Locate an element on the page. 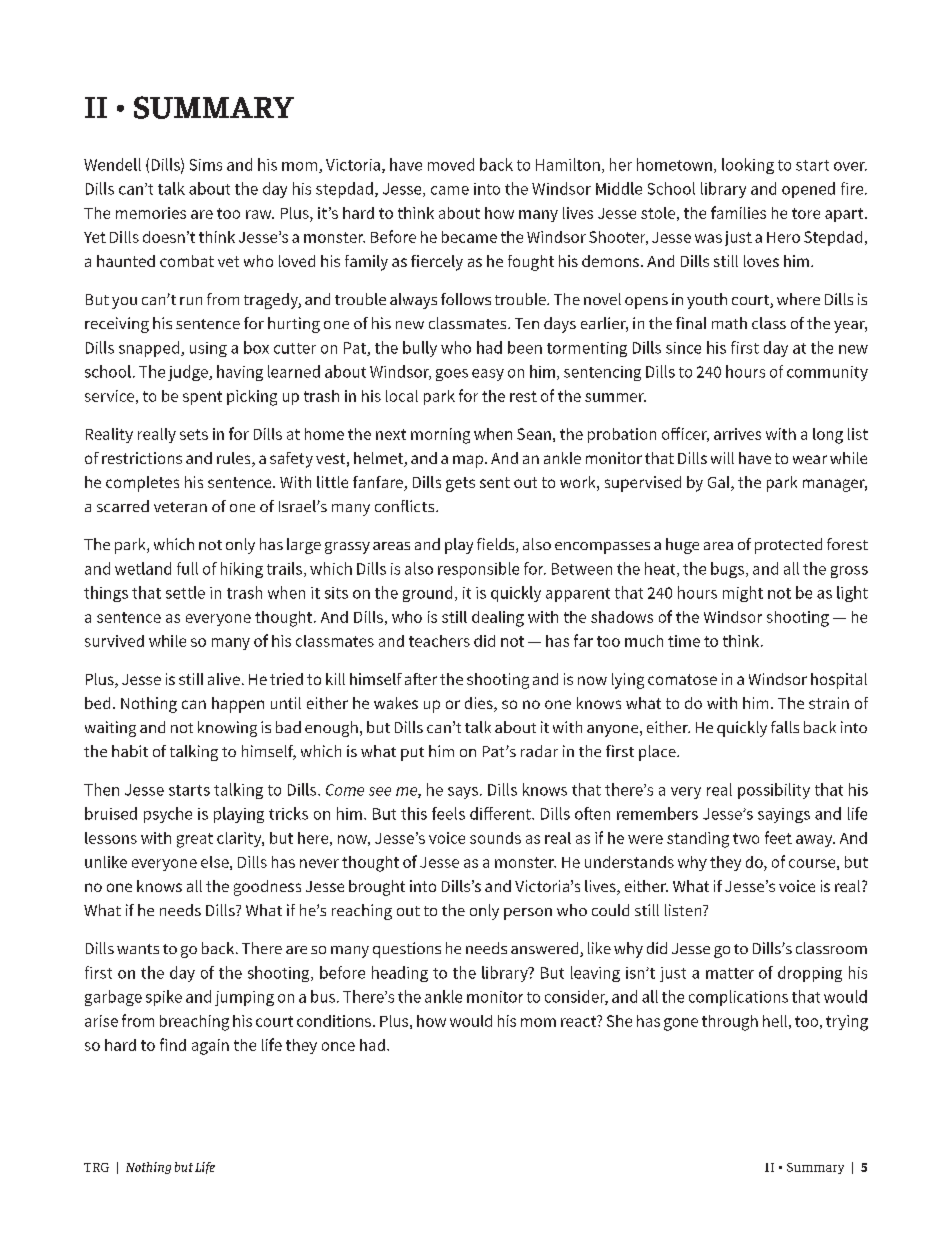 Image resolution: width=952 pixels, height=1233 pixels. hospital is located at coordinates (839, 681).
